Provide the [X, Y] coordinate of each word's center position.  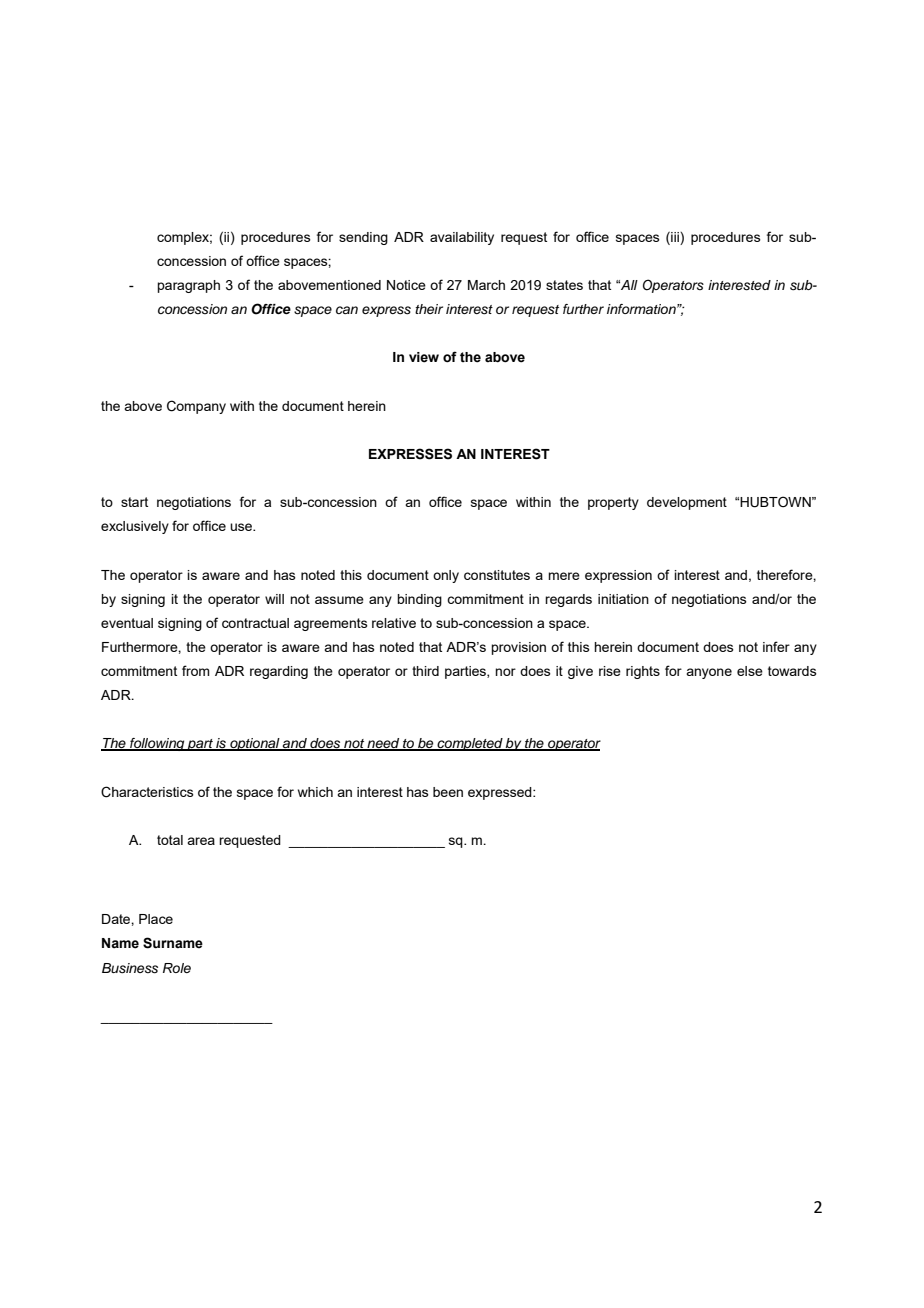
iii [675, 236]
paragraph [188, 286]
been [448, 792]
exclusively [135, 527]
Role [177, 968]
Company [196, 407]
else [750, 671]
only [446, 576]
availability [462, 238]
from [196, 670]
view [424, 357]
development [687, 503]
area [201, 841]
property [613, 503]
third [425, 671]
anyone [709, 673]
